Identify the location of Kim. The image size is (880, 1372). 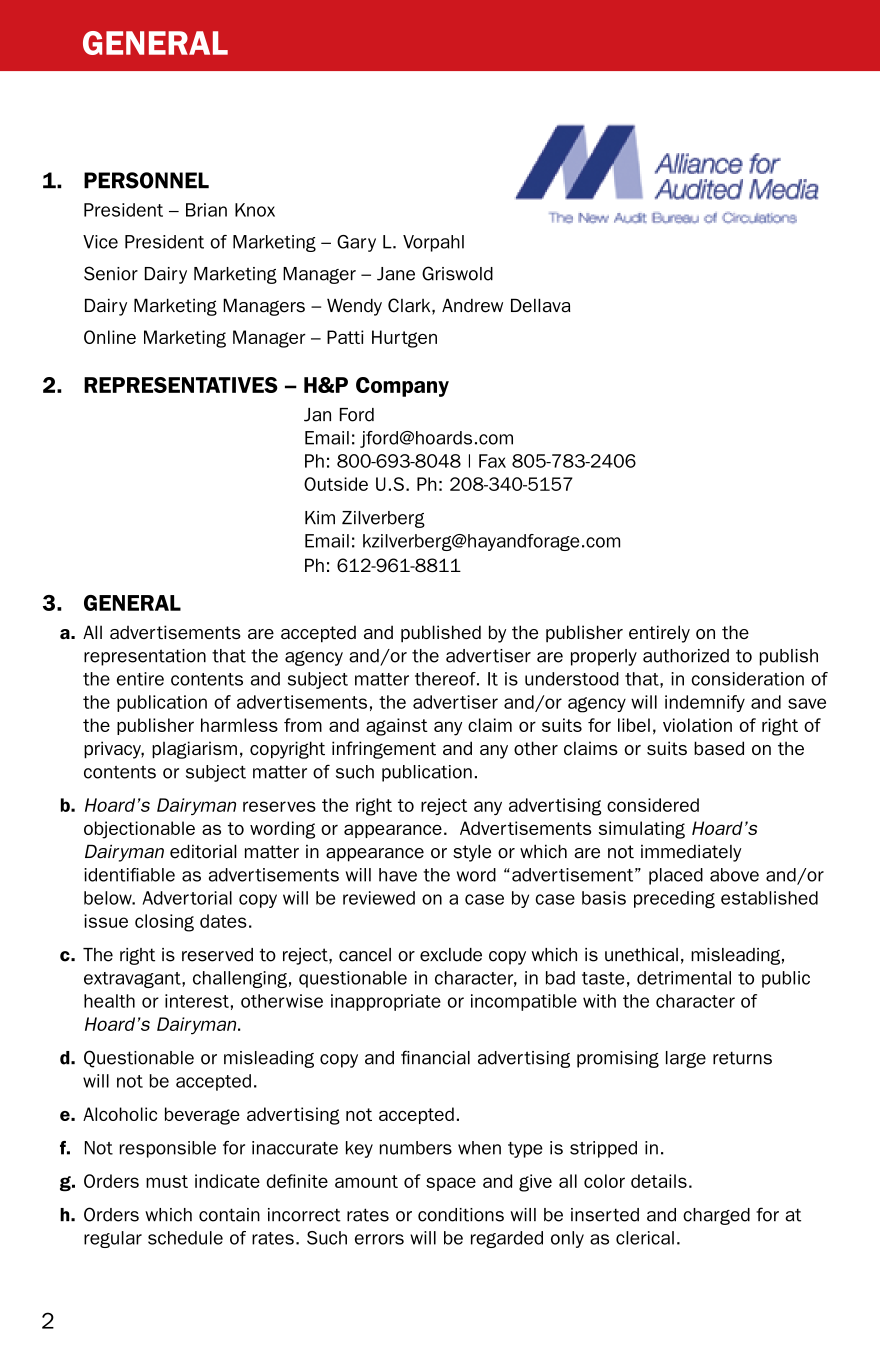
(320, 517).
